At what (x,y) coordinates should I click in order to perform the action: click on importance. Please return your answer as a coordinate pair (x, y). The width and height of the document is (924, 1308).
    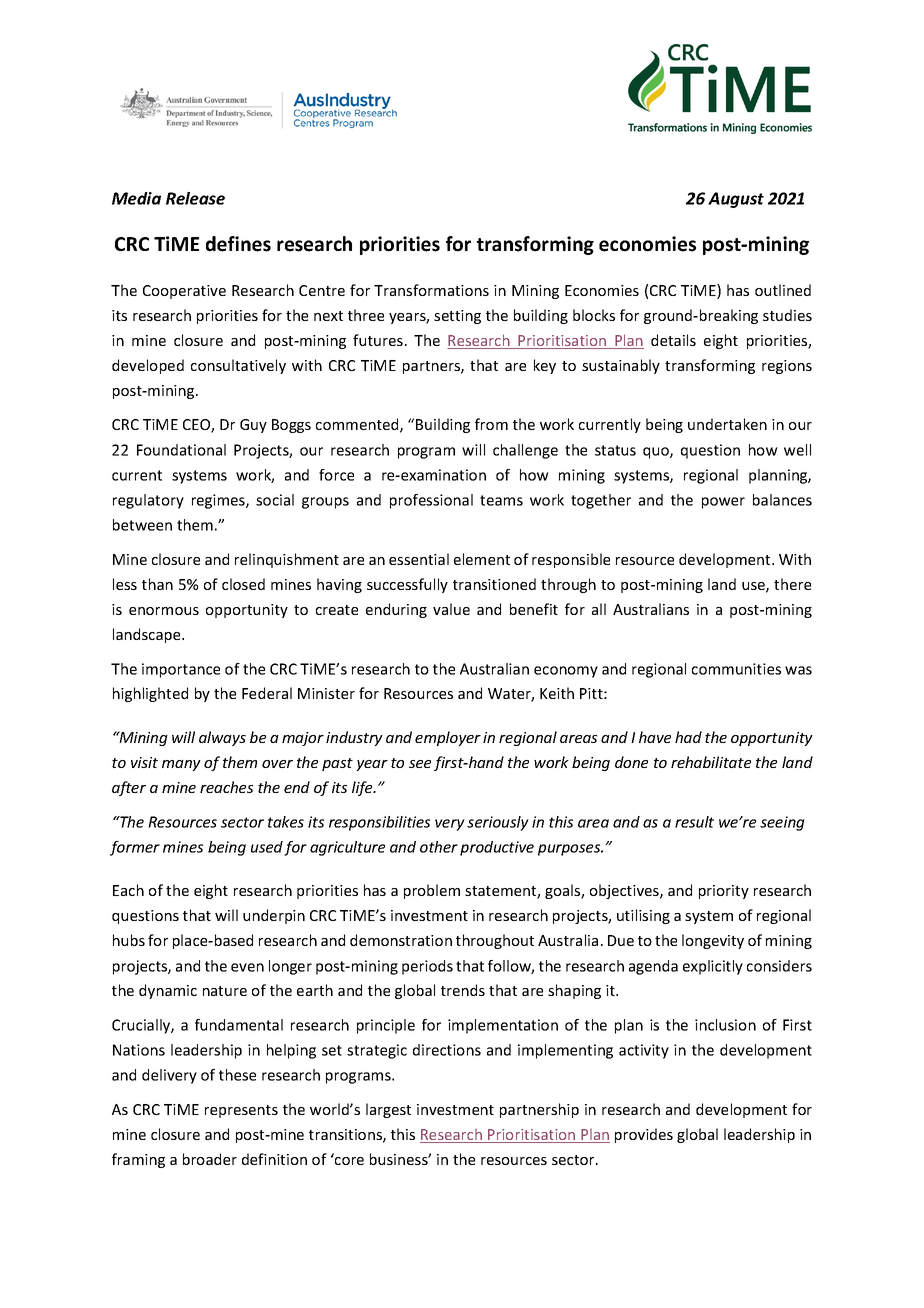
    Looking at the image, I should click on (181, 670).
